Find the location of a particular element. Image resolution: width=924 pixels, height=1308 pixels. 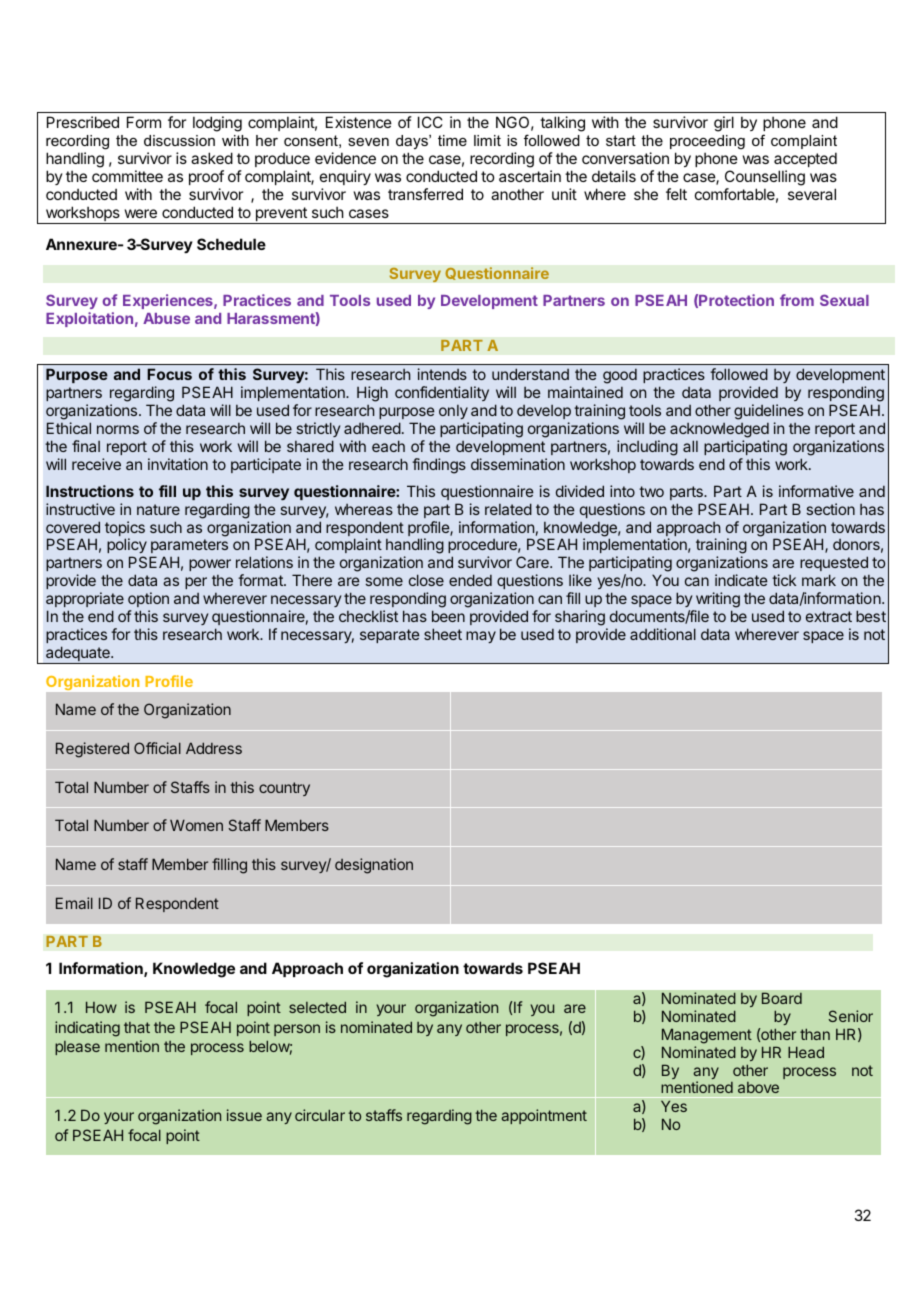

discussion is located at coordinates (179, 140).
